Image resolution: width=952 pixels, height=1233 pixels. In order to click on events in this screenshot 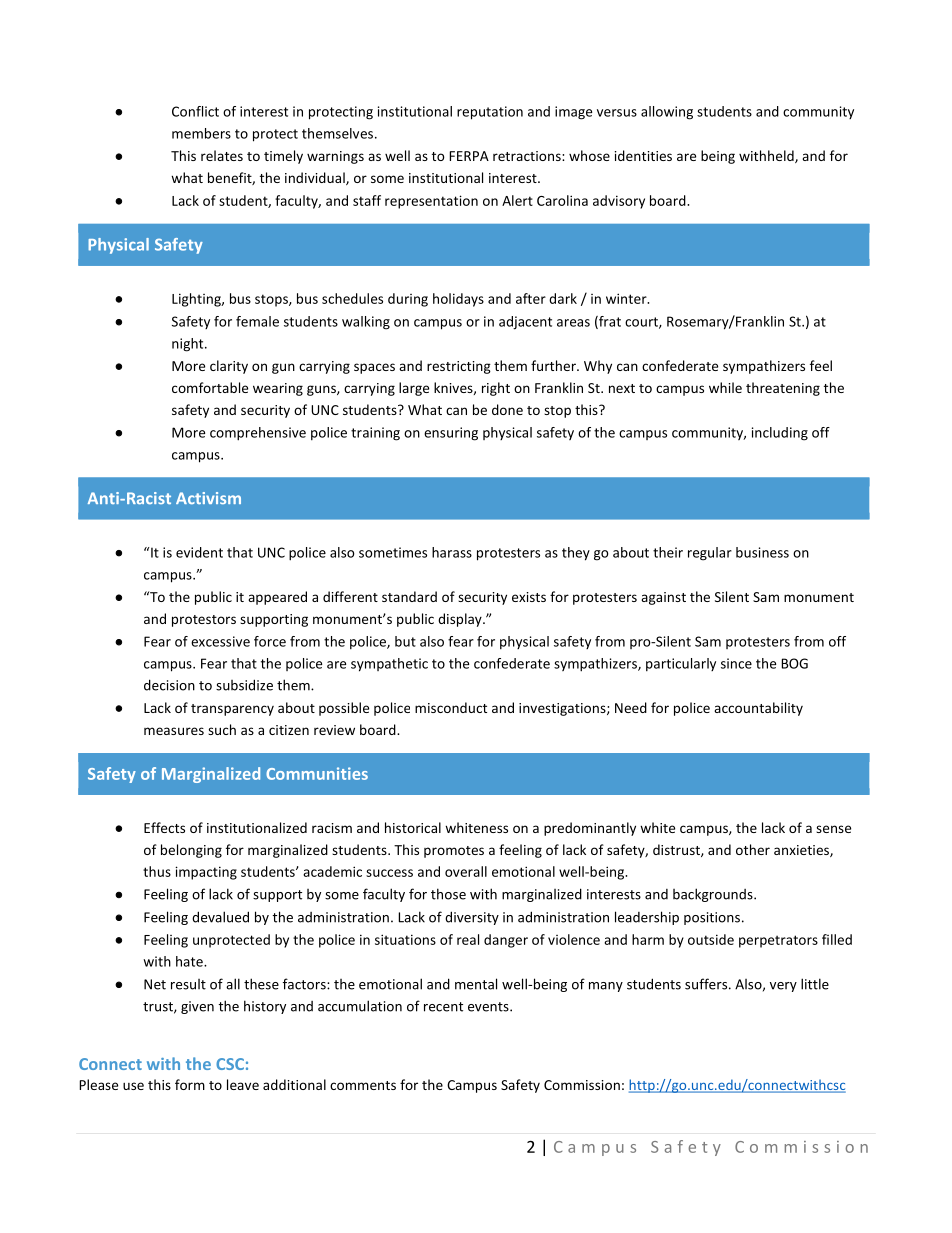, I will do `click(489, 1007)`.
